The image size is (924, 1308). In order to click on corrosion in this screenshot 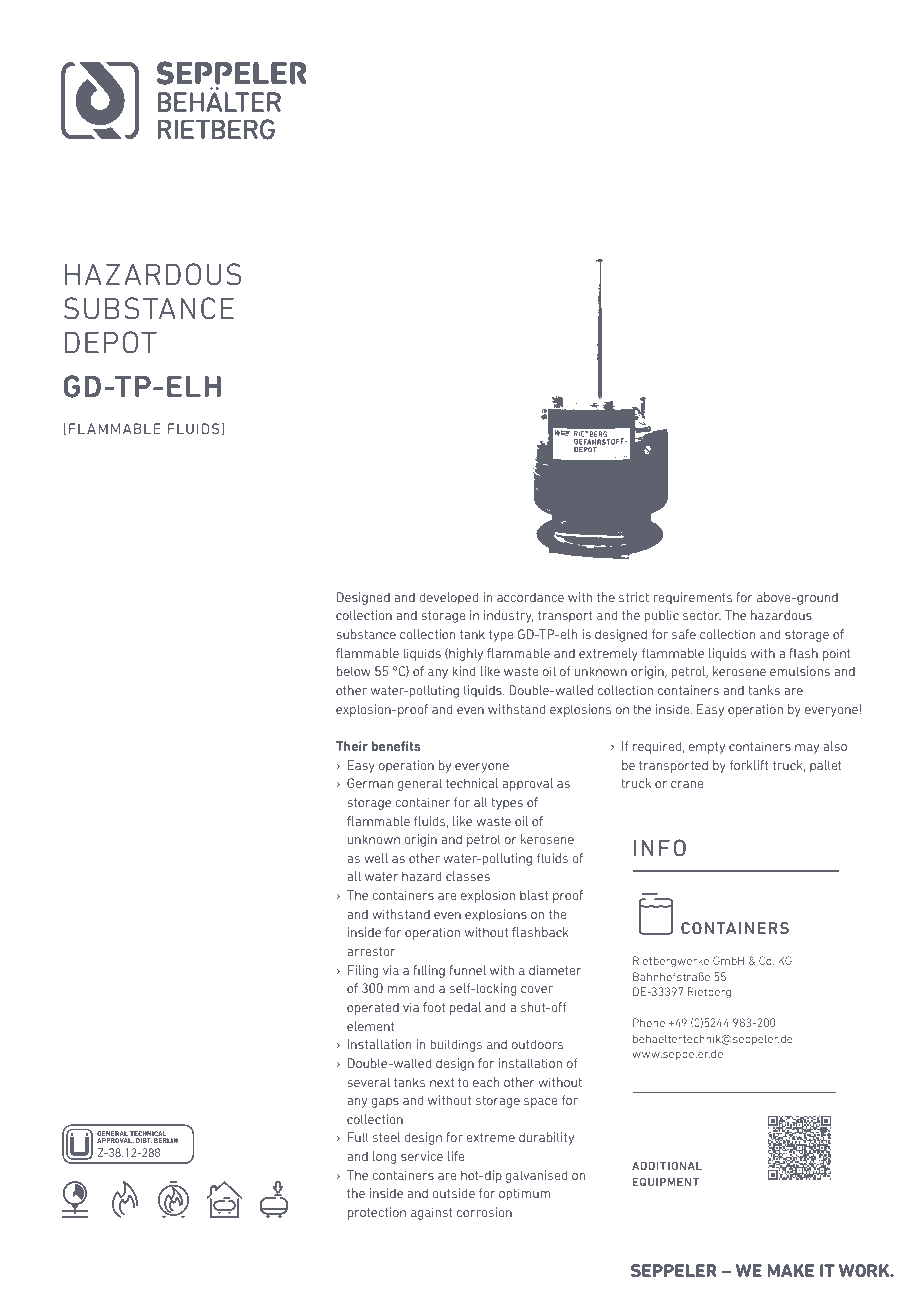, I will do `click(484, 1212)`.
